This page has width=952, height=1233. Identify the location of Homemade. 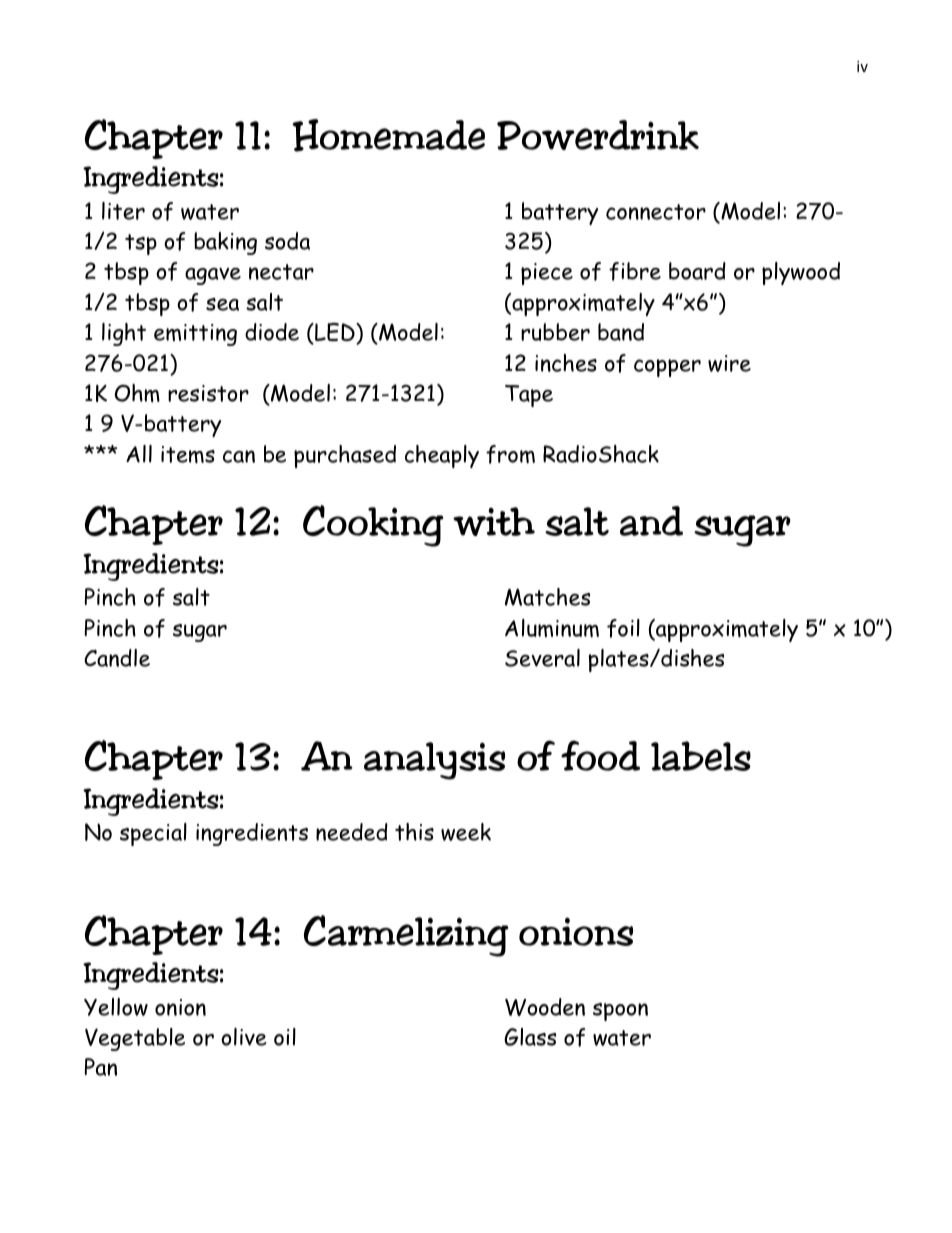
(389, 135).
